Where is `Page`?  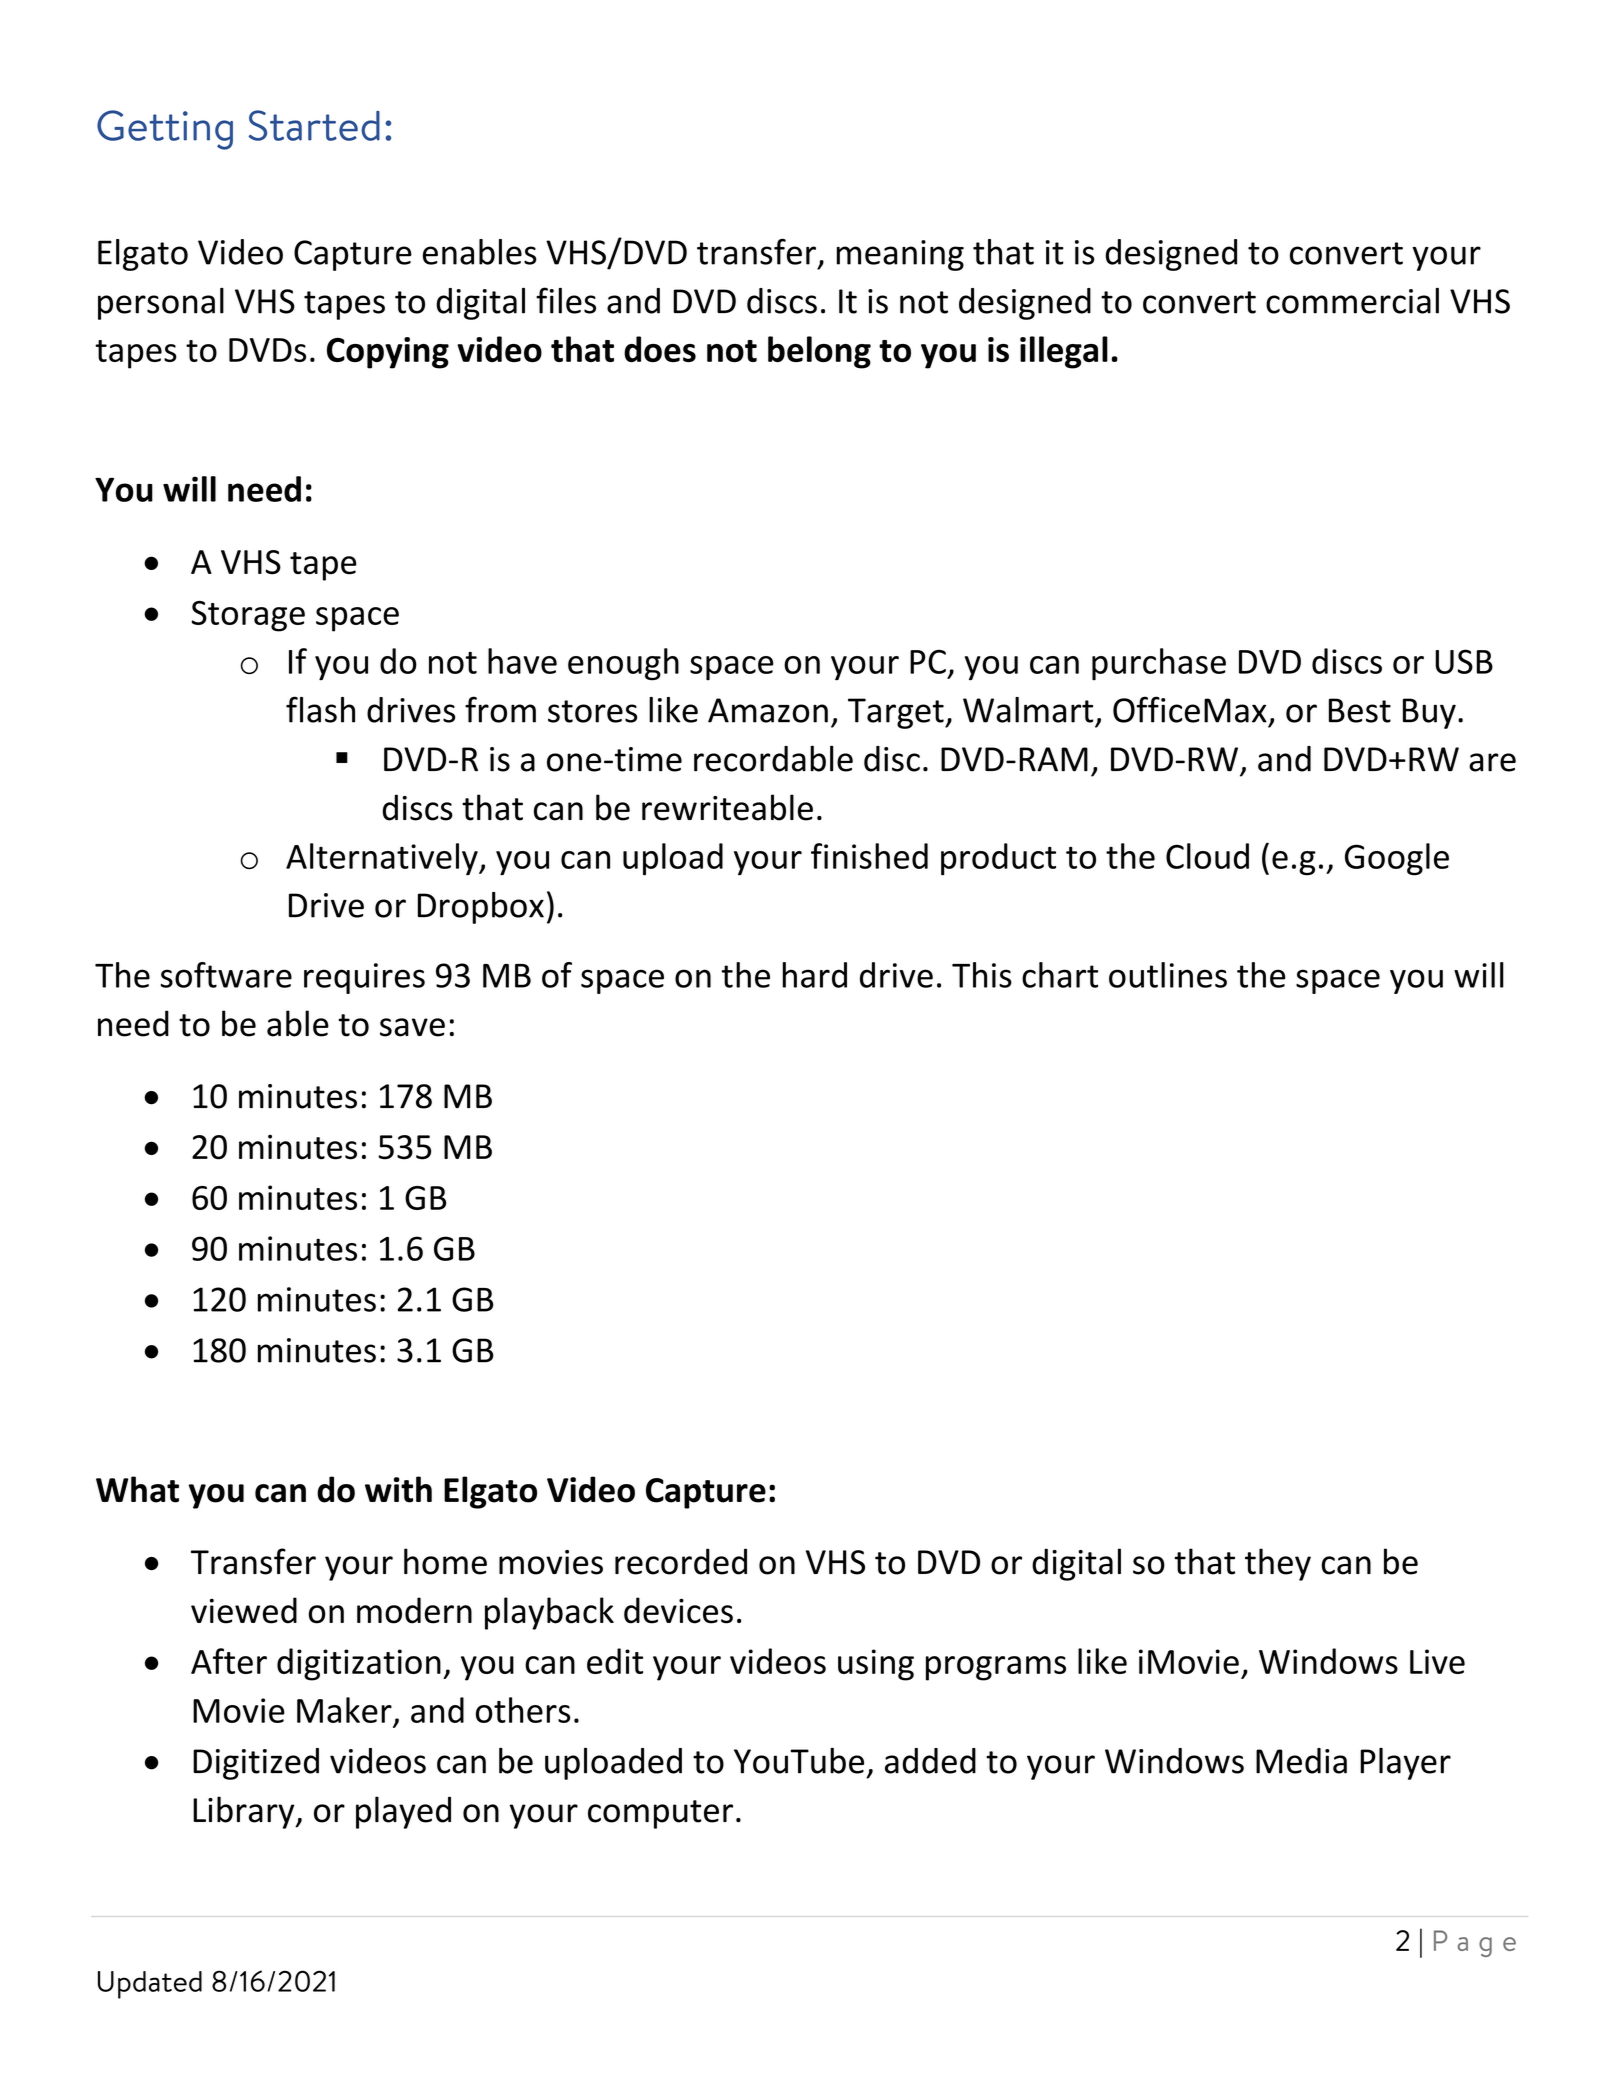
Page is located at coordinates (1475, 1943).
